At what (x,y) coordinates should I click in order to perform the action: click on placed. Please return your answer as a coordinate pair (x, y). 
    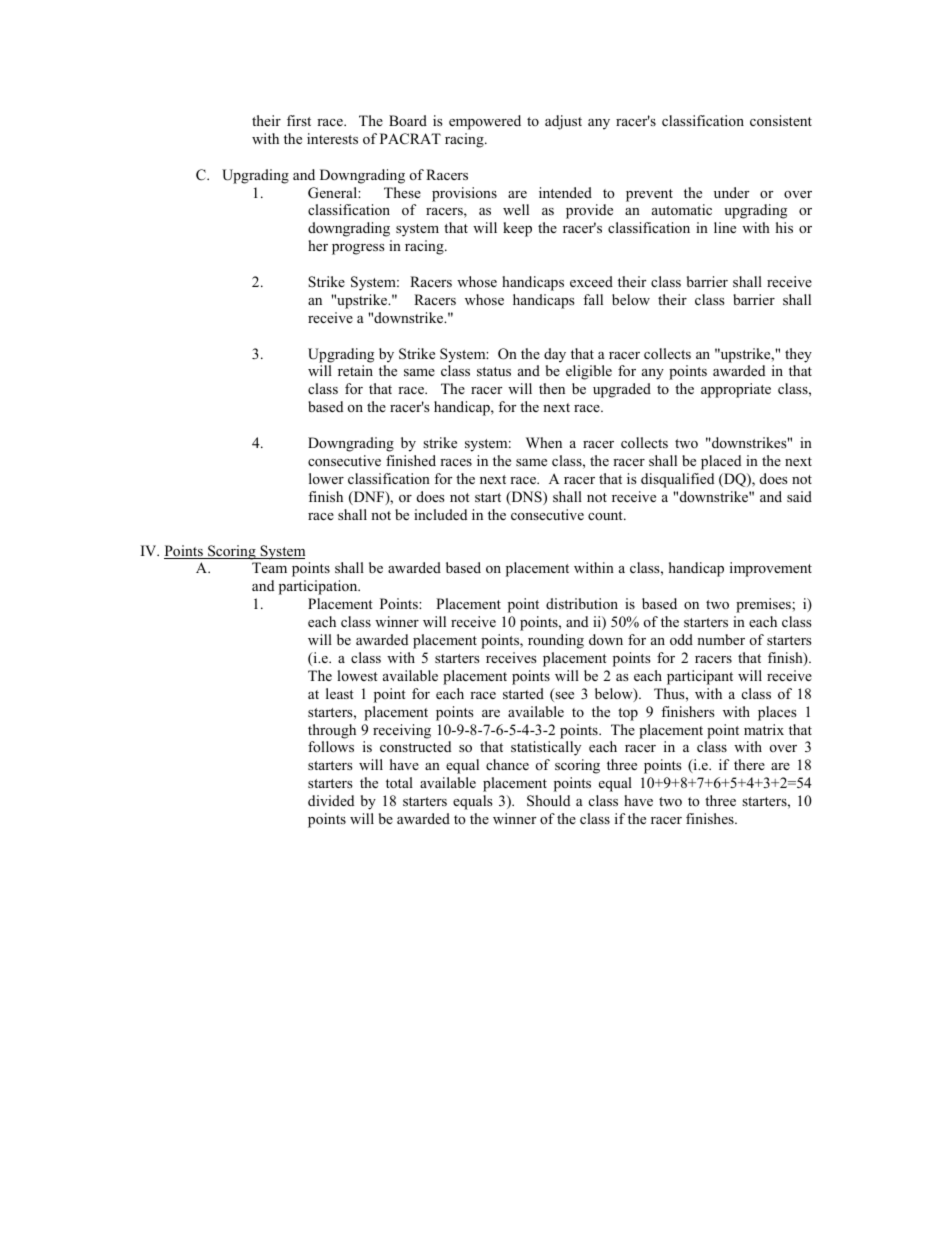
    Looking at the image, I should click on (721, 462).
